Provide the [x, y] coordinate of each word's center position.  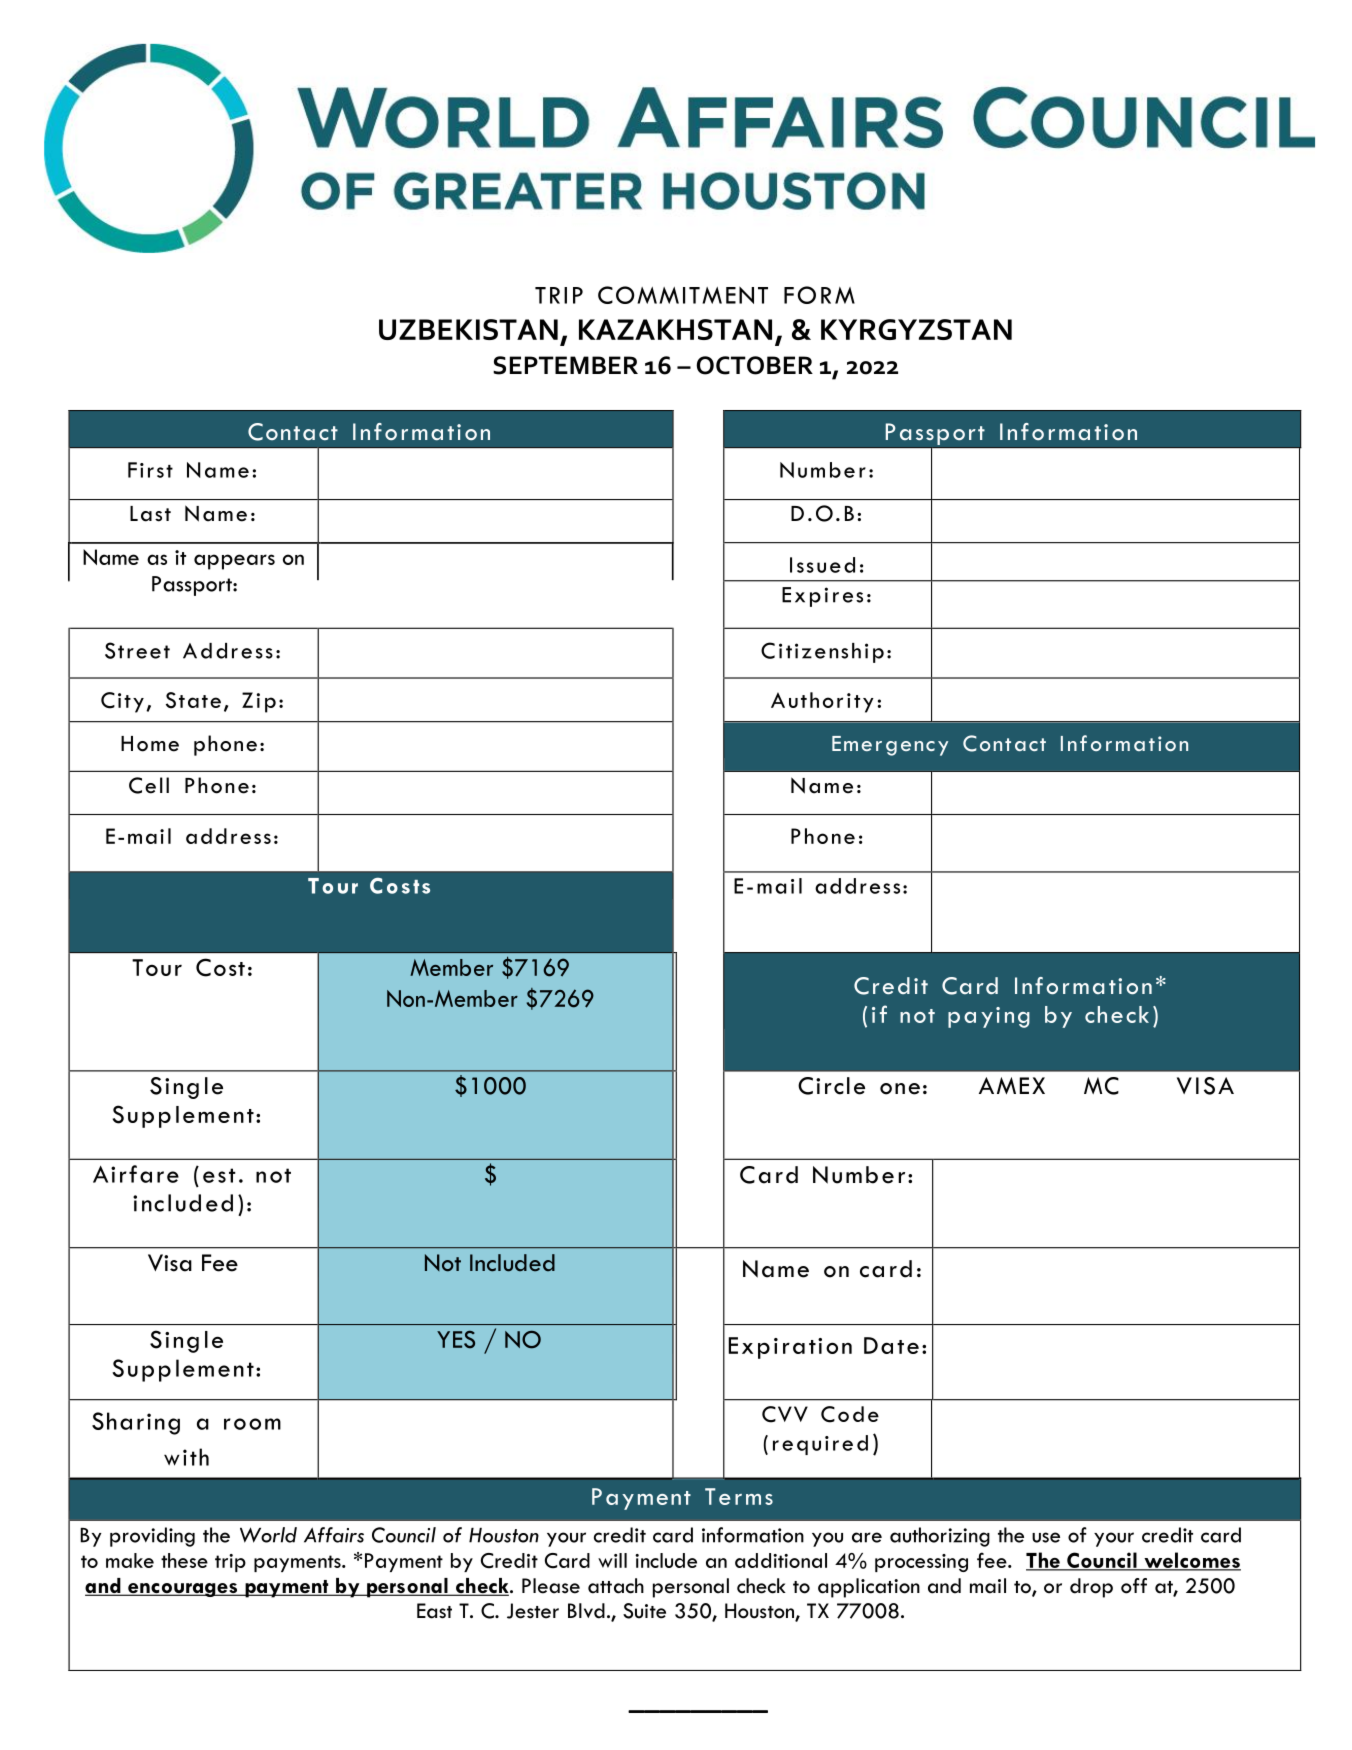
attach [616, 1586]
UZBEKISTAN [468, 329]
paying [989, 1017]
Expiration [790, 1348]
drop [1091, 1588]
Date [891, 1345]
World [268, 1535]
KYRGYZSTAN [916, 329]
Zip [259, 702]
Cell [149, 785]
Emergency [890, 746]
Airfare [136, 1174]
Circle [831, 1086]
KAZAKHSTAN [675, 329]
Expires [822, 597]
